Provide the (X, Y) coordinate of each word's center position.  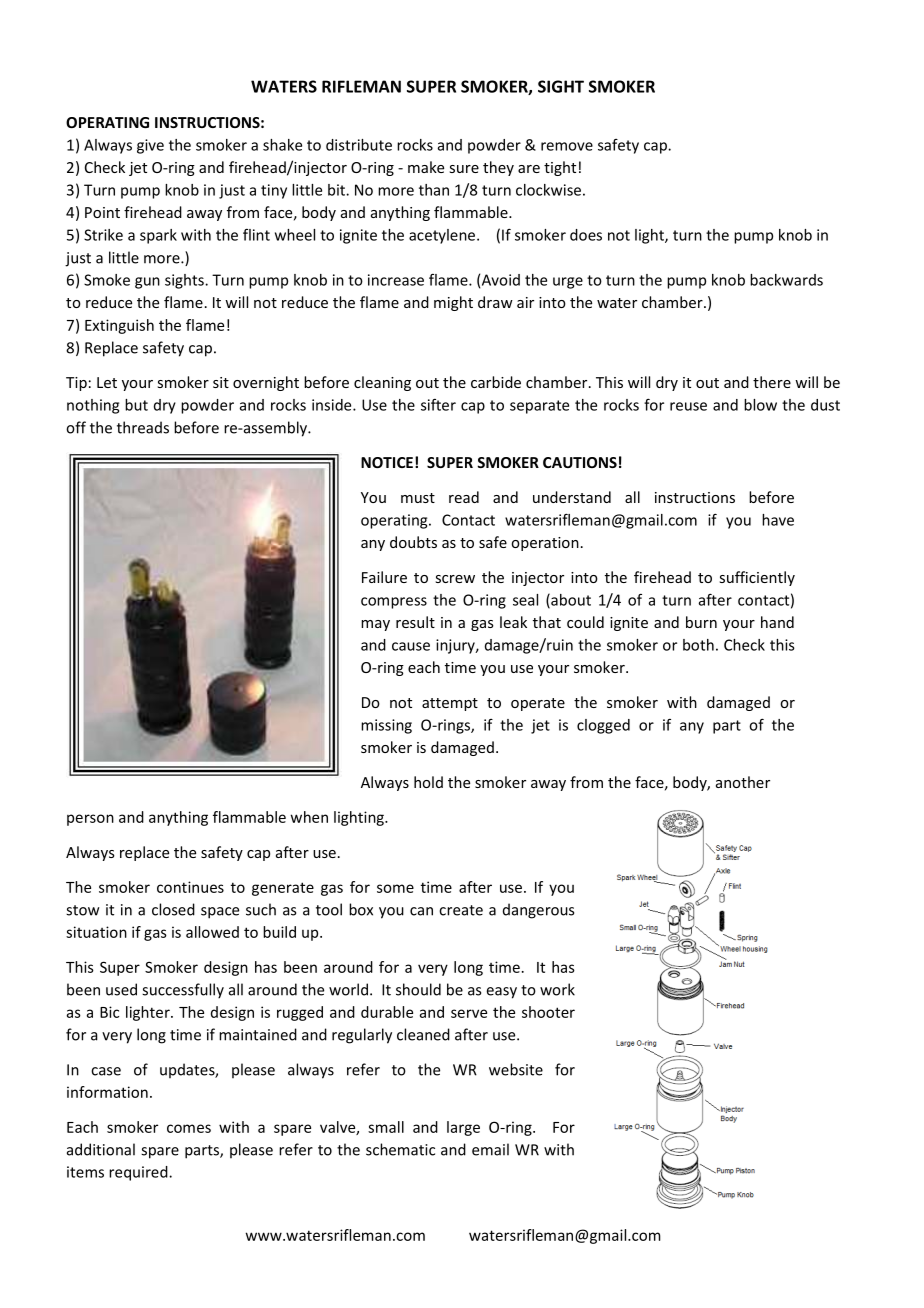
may (375, 625)
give (150, 146)
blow (760, 405)
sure (464, 169)
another (743, 782)
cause (411, 646)
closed (173, 909)
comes (189, 1128)
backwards (786, 280)
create (461, 910)
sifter (438, 405)
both (698, 645)
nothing (93, 406)
